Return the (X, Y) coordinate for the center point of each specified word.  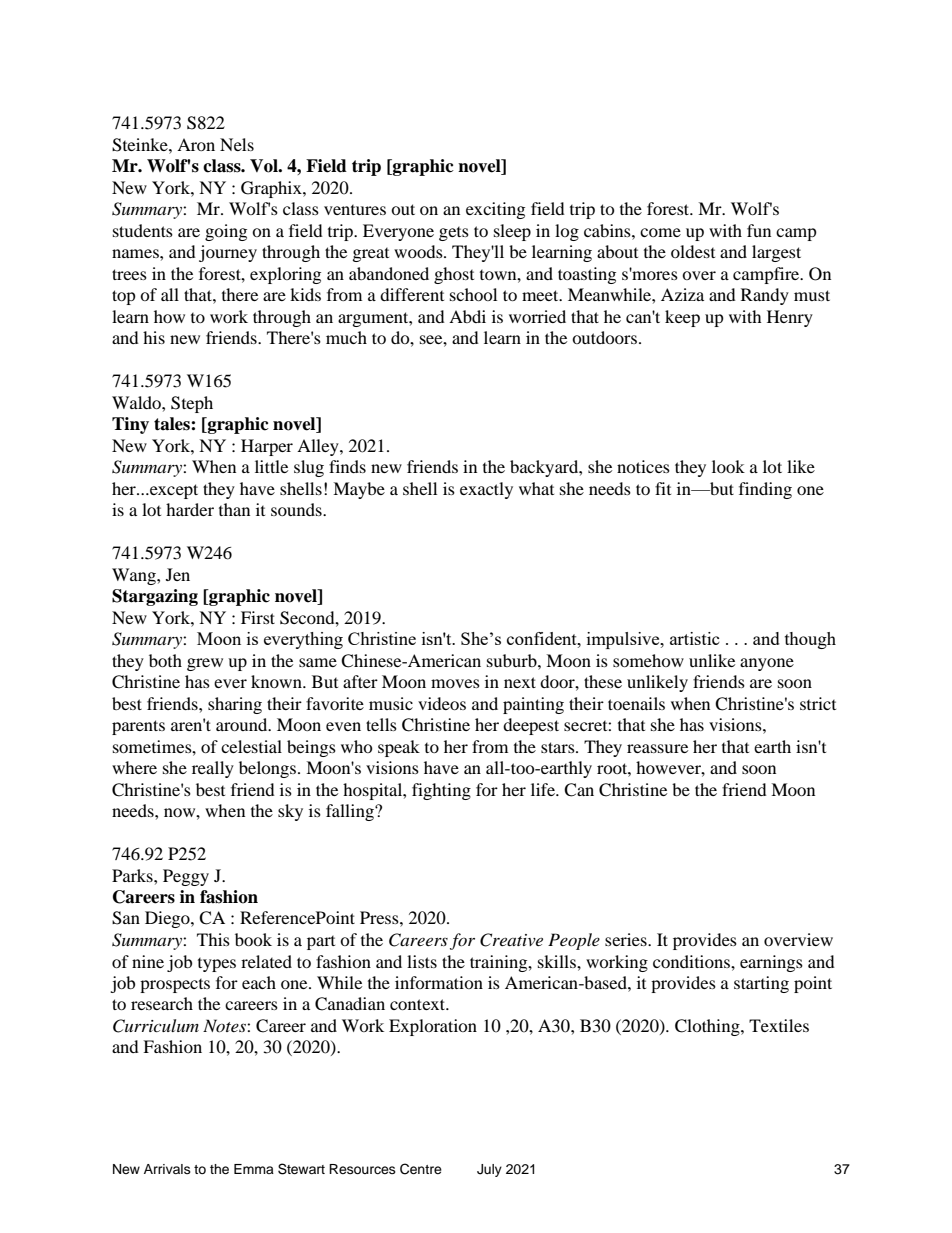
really (213, 769)
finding (765, 490)
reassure (657, 748)
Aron (196, 144)
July (489, 1170)
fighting (441, 791)
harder (190, 509)
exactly (486, 490)
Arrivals (167, 1169)
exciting (495, 210)
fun (759, 230)
